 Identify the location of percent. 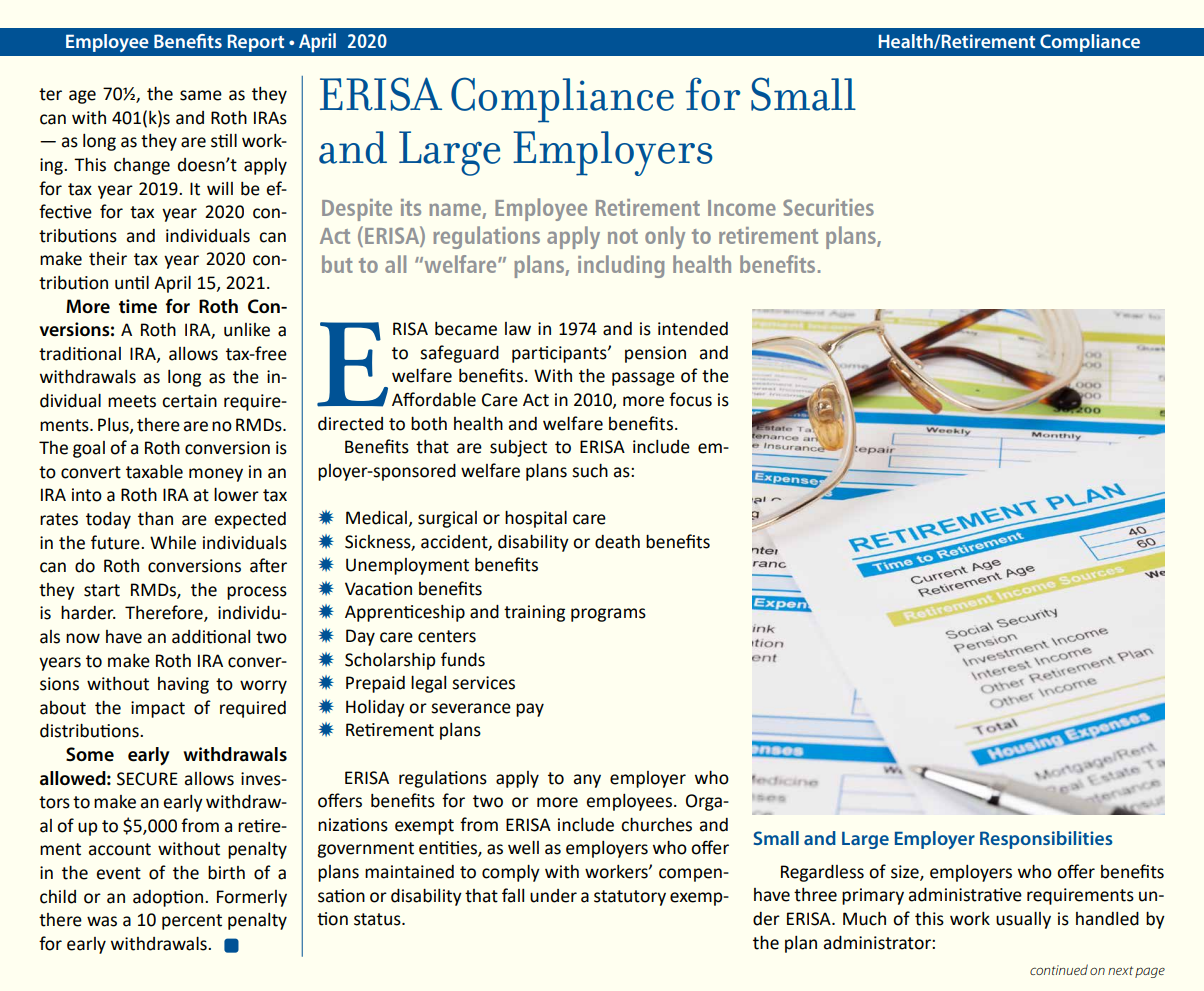
(192, 922).
